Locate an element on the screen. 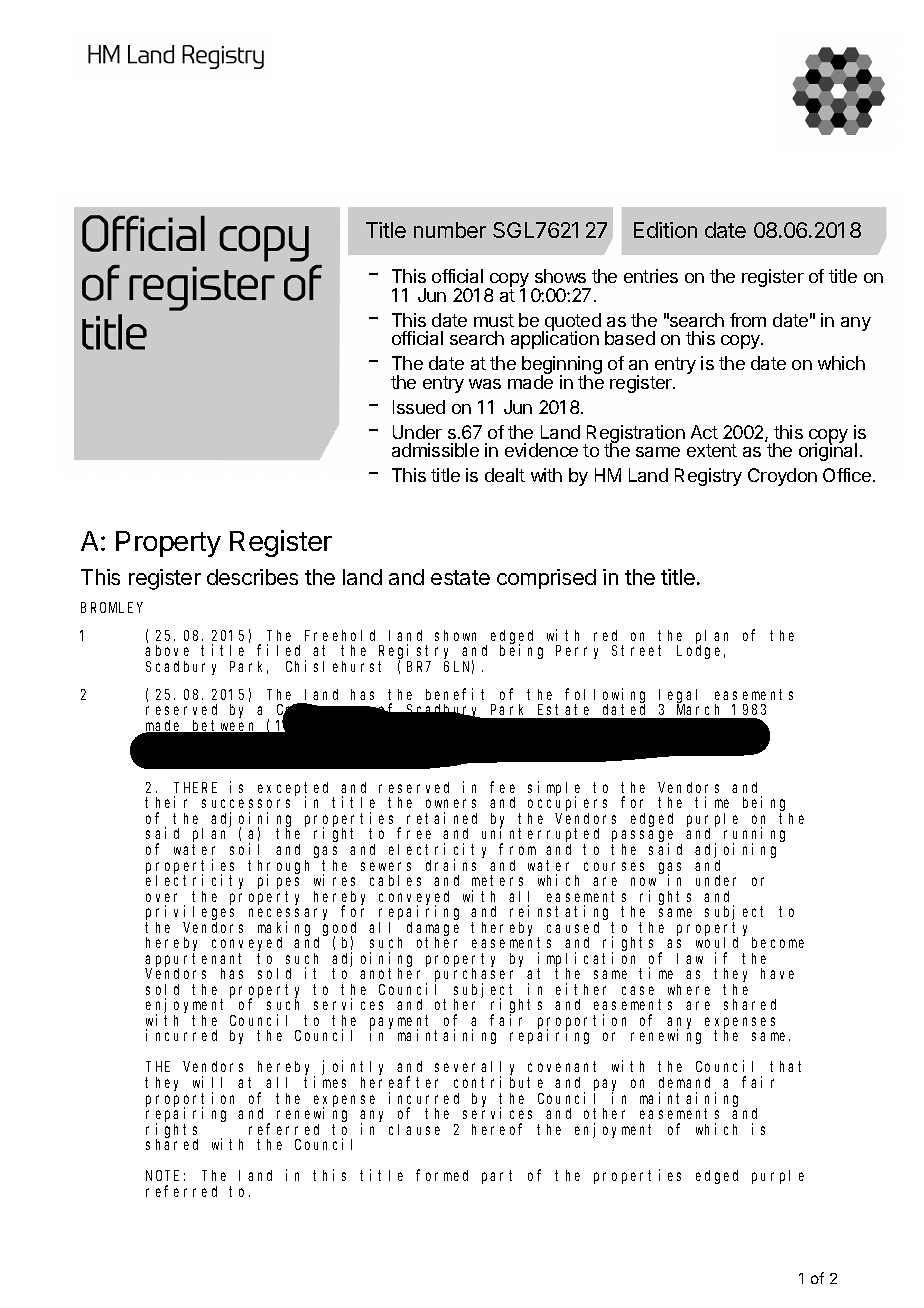 This screenshot has width=924, height=1308. excepted is located at coordinates (296, 790).
